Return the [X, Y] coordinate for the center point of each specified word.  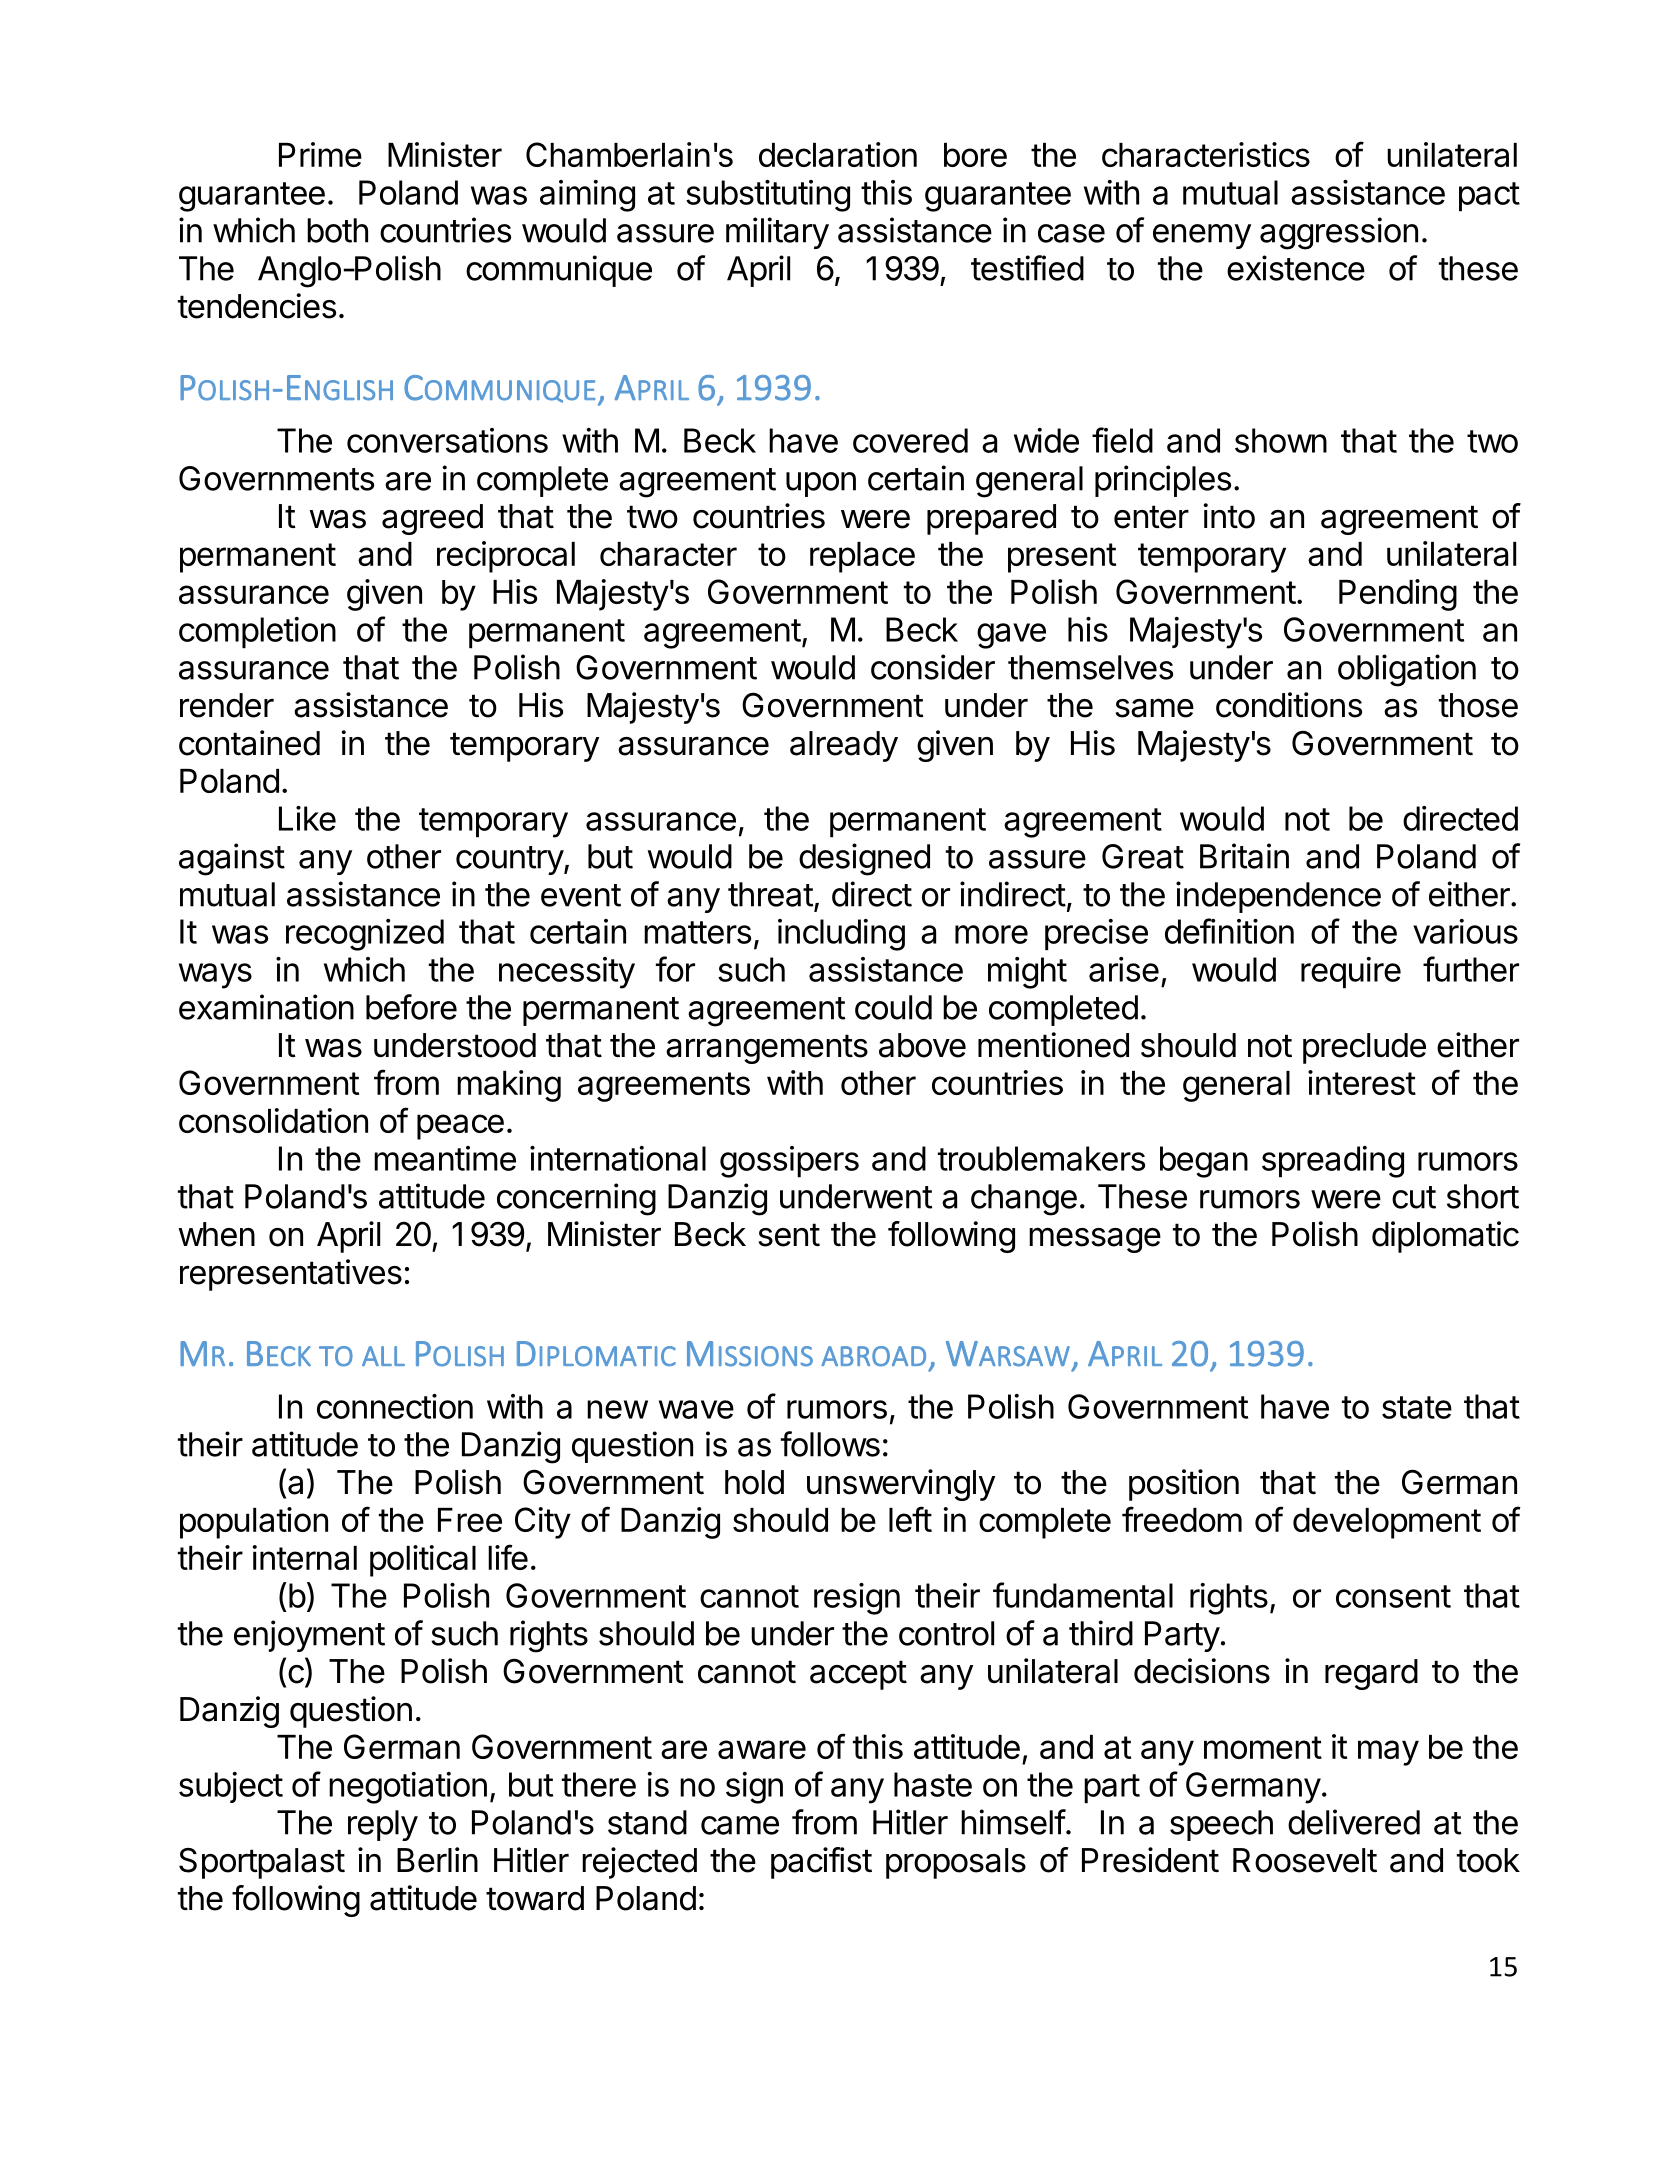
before [411, 1007]
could [893, 1007]
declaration [838, 154]
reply [383, 1825]
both [337, 230]
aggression [1339, 233]
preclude [1364, 1048]
